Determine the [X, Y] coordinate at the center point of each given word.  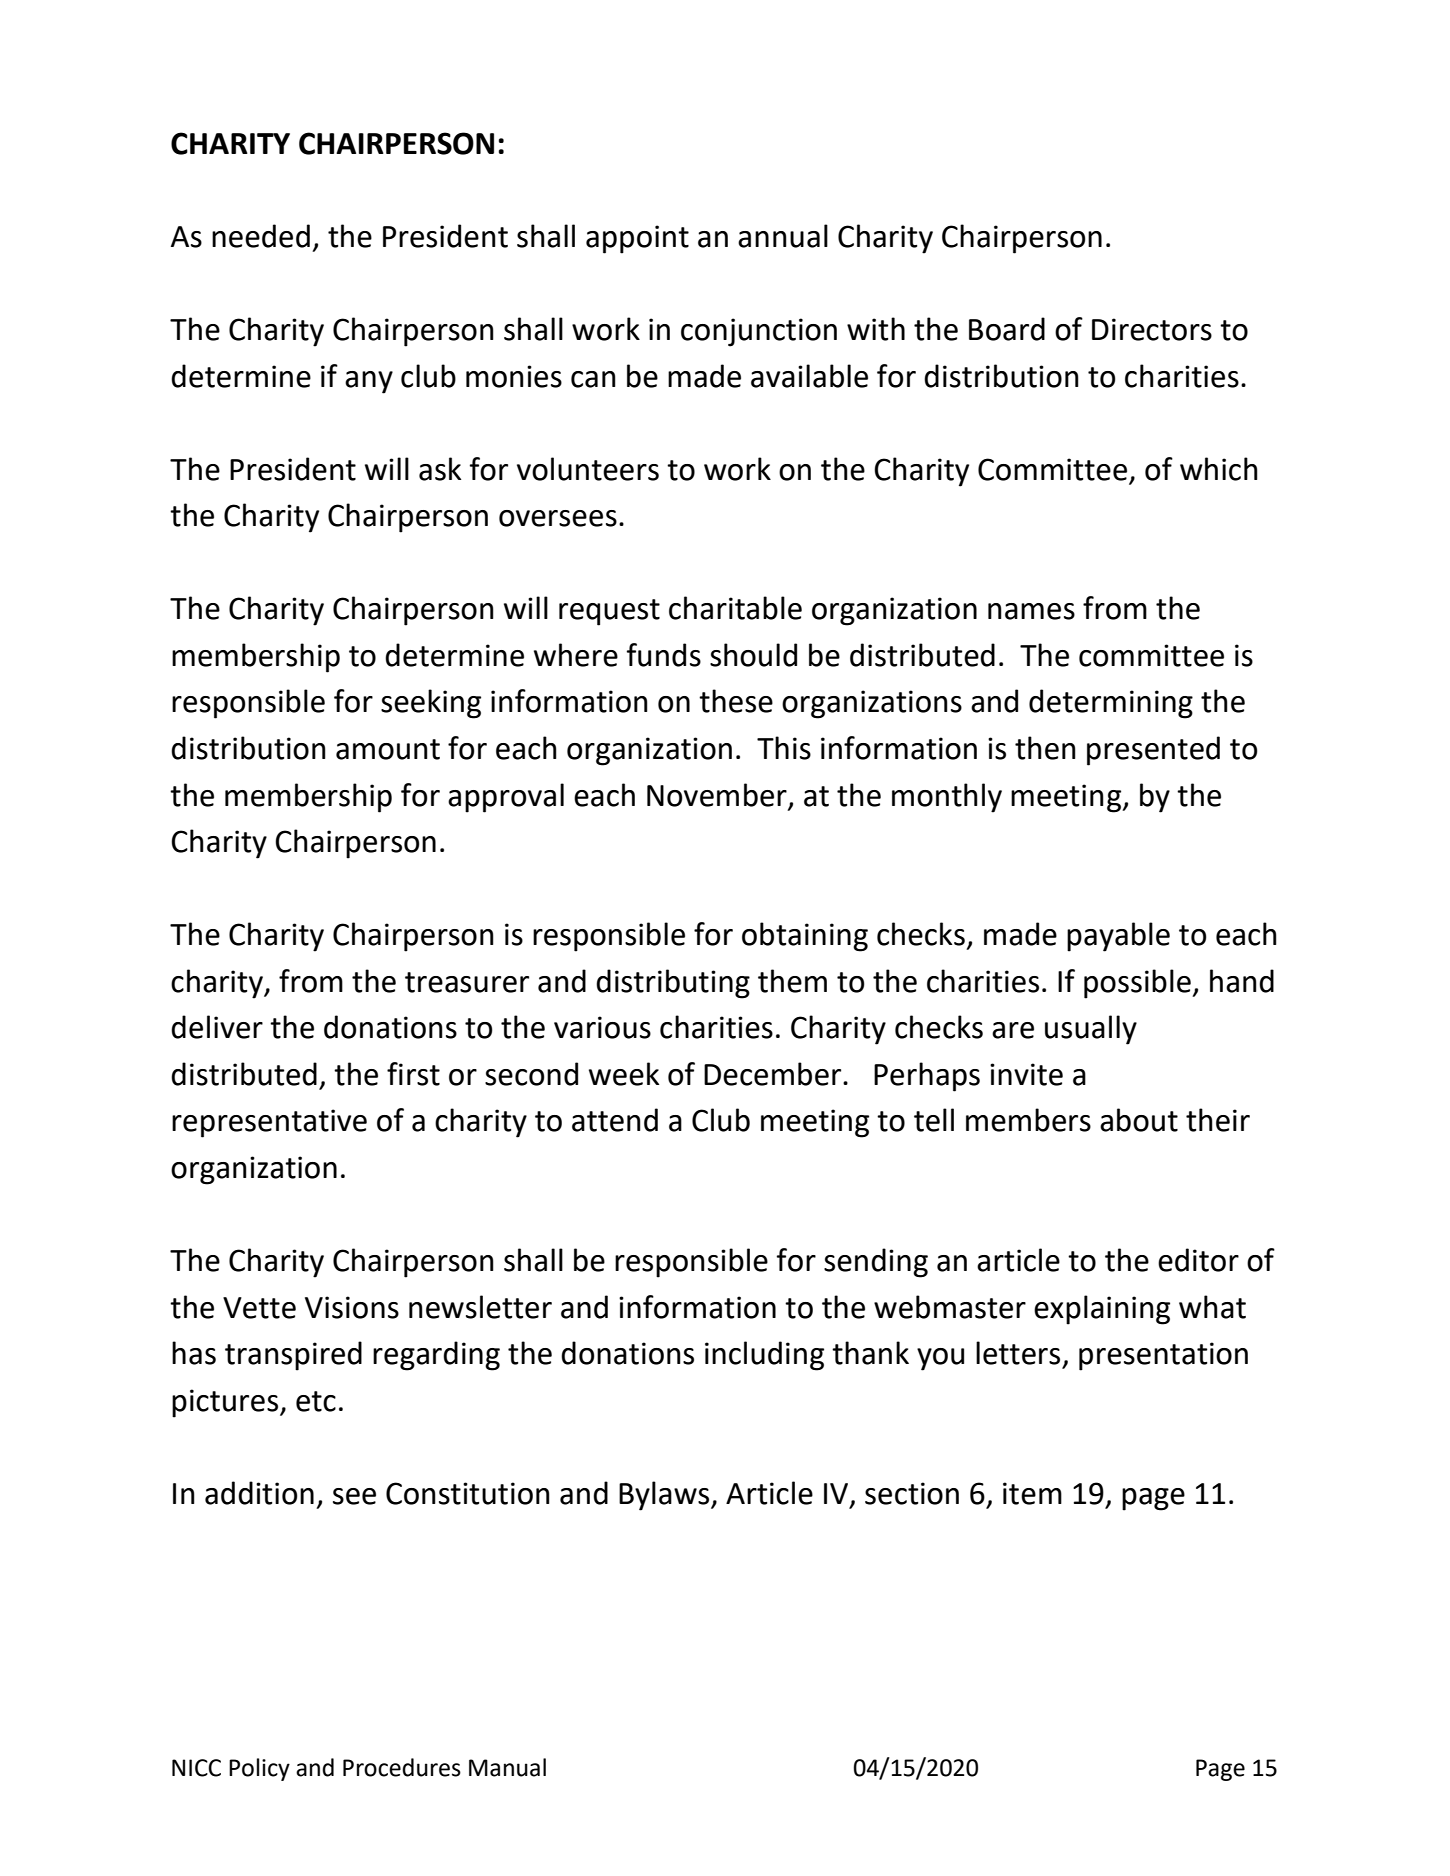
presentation [1163, 1356]
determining [1111, 704]
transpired [293, 1356]
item [1032, 1493]
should [753, 655]
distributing [673, 984]
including [764, 1356]
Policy [259, 1769]
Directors [1152, 329]
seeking [431, 704]
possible [1138, 984]
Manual [507, 1767]
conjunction [759, 332]
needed [261, 236]
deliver [217, 1027]
